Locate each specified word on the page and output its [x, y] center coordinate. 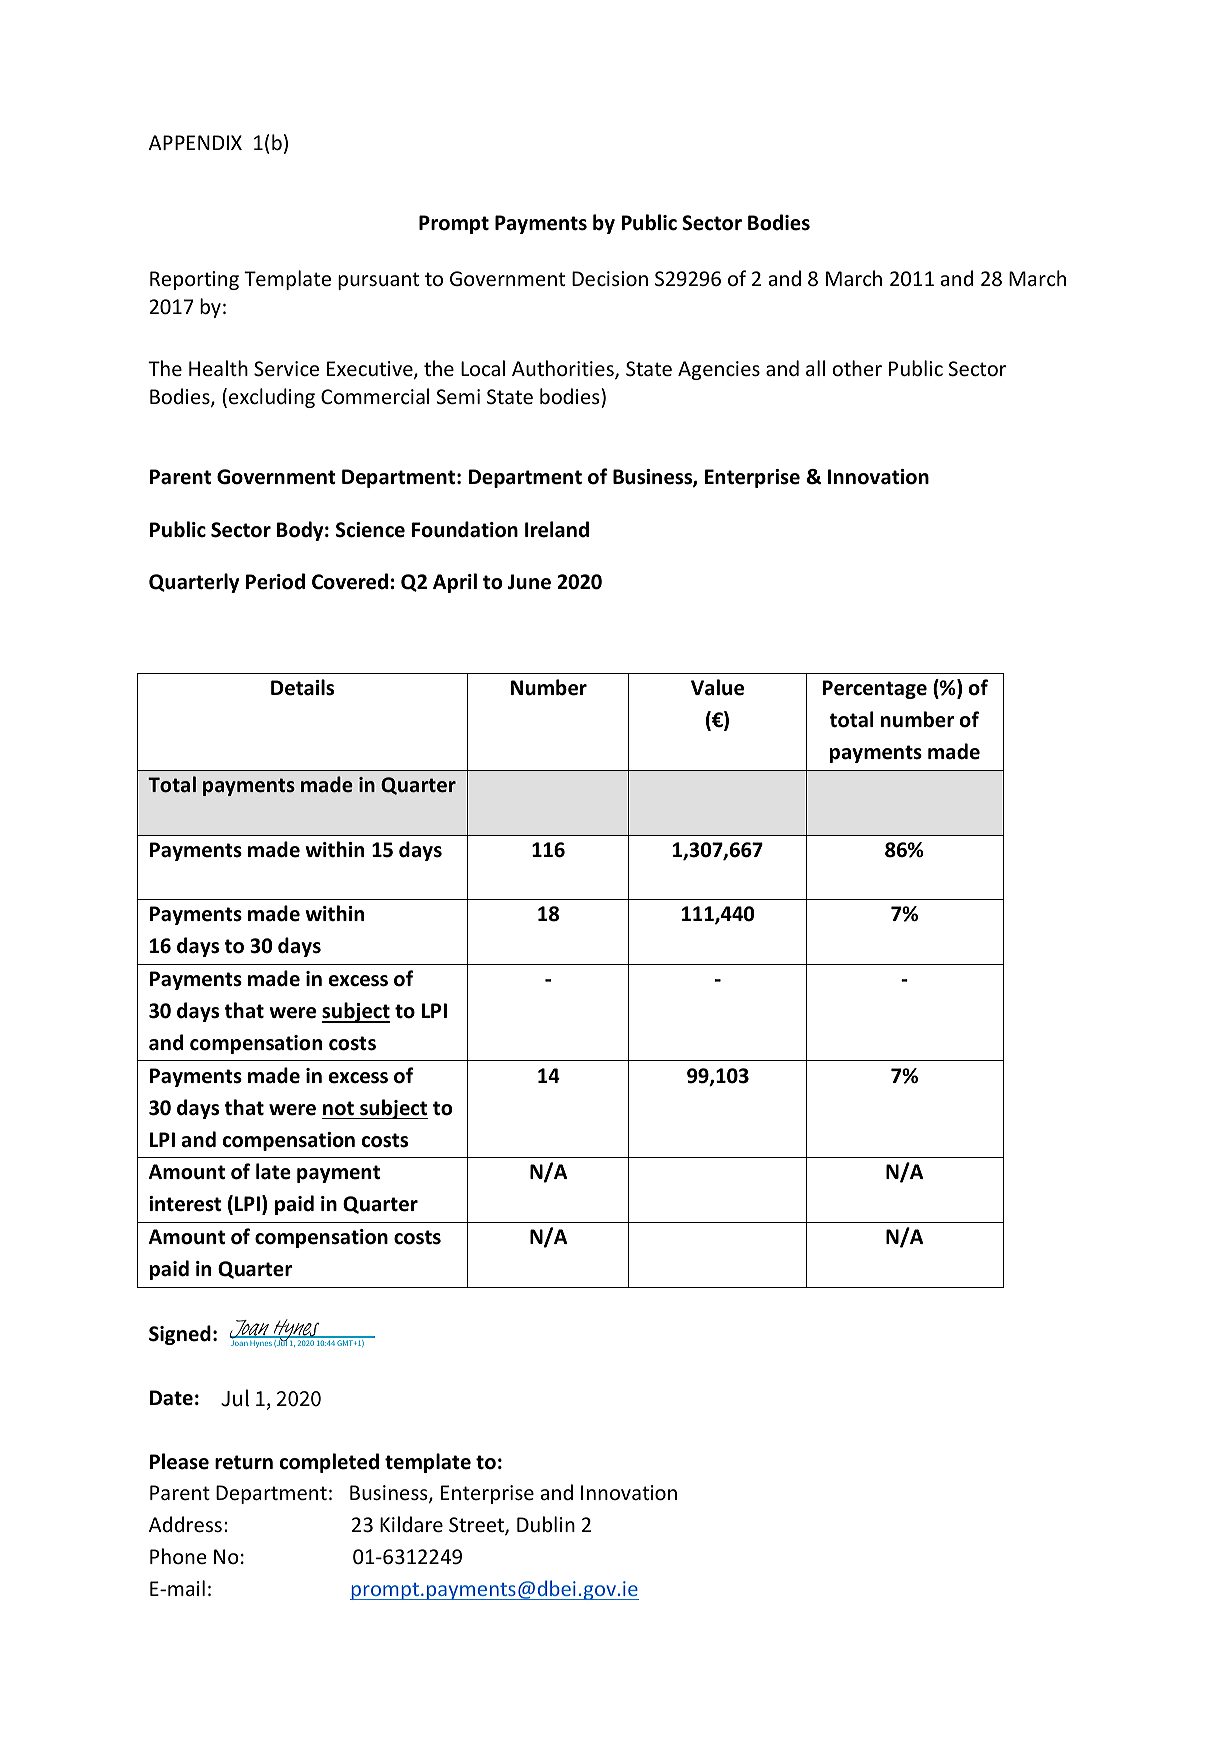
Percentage [875, 689]
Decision [610, 279]
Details [302, 687]
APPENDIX [195, 142]
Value [717, 687]
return [244, 1462]
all [815, 368]
